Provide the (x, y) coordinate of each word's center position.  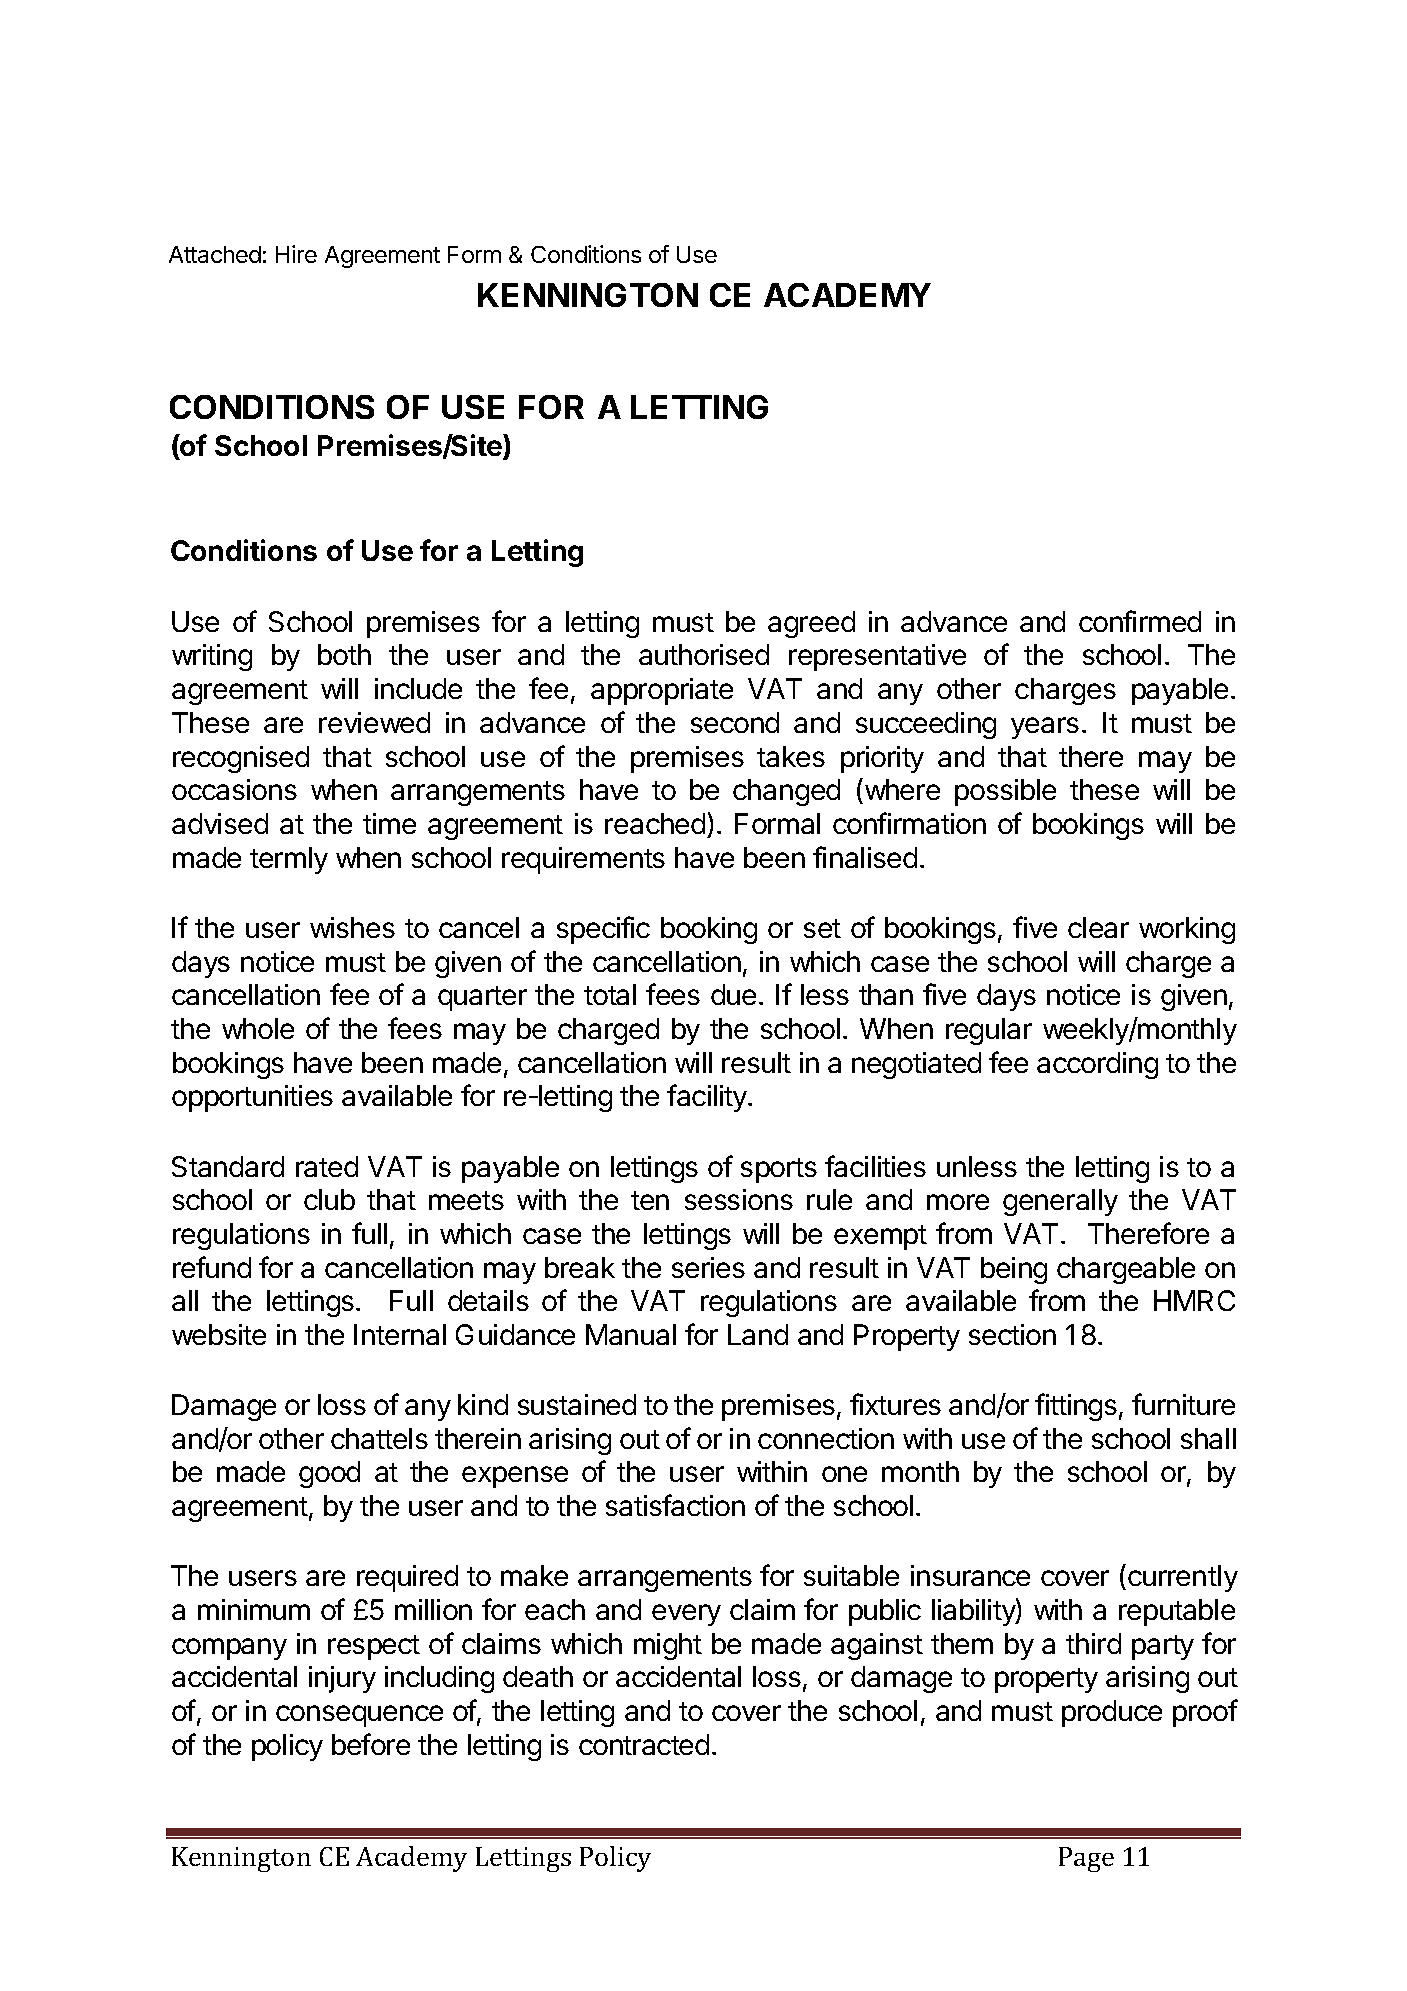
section (1012, 1334)
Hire (296, 254)
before (371, 1744)
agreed (811, 624)
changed (786, 792)
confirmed (1140, 621)
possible (1005, 792)
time (389, 823)
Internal (400, 1334)
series (708, 1267)
